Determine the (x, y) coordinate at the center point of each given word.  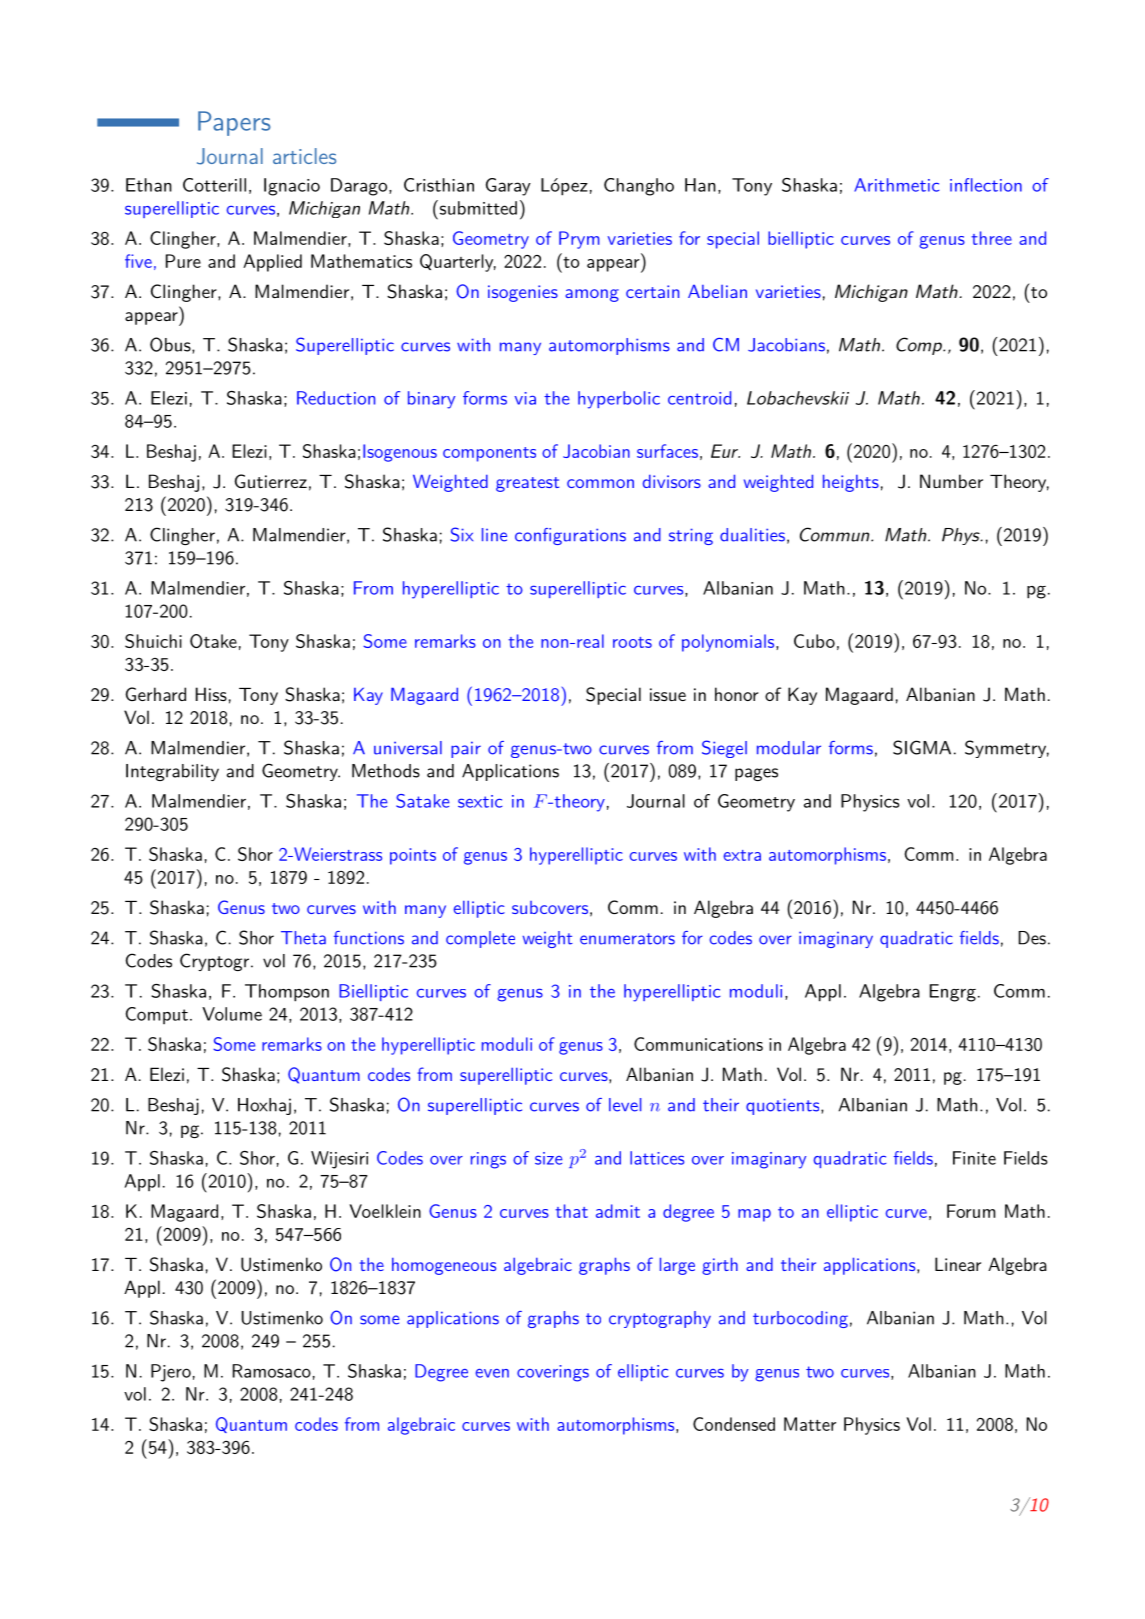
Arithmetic (896, 185)
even (492, 1373)
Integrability (172, 772)
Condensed (734, 1424)
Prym (579, 240)
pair (466, 749)
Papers (234, 123)
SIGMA (922, 747)
